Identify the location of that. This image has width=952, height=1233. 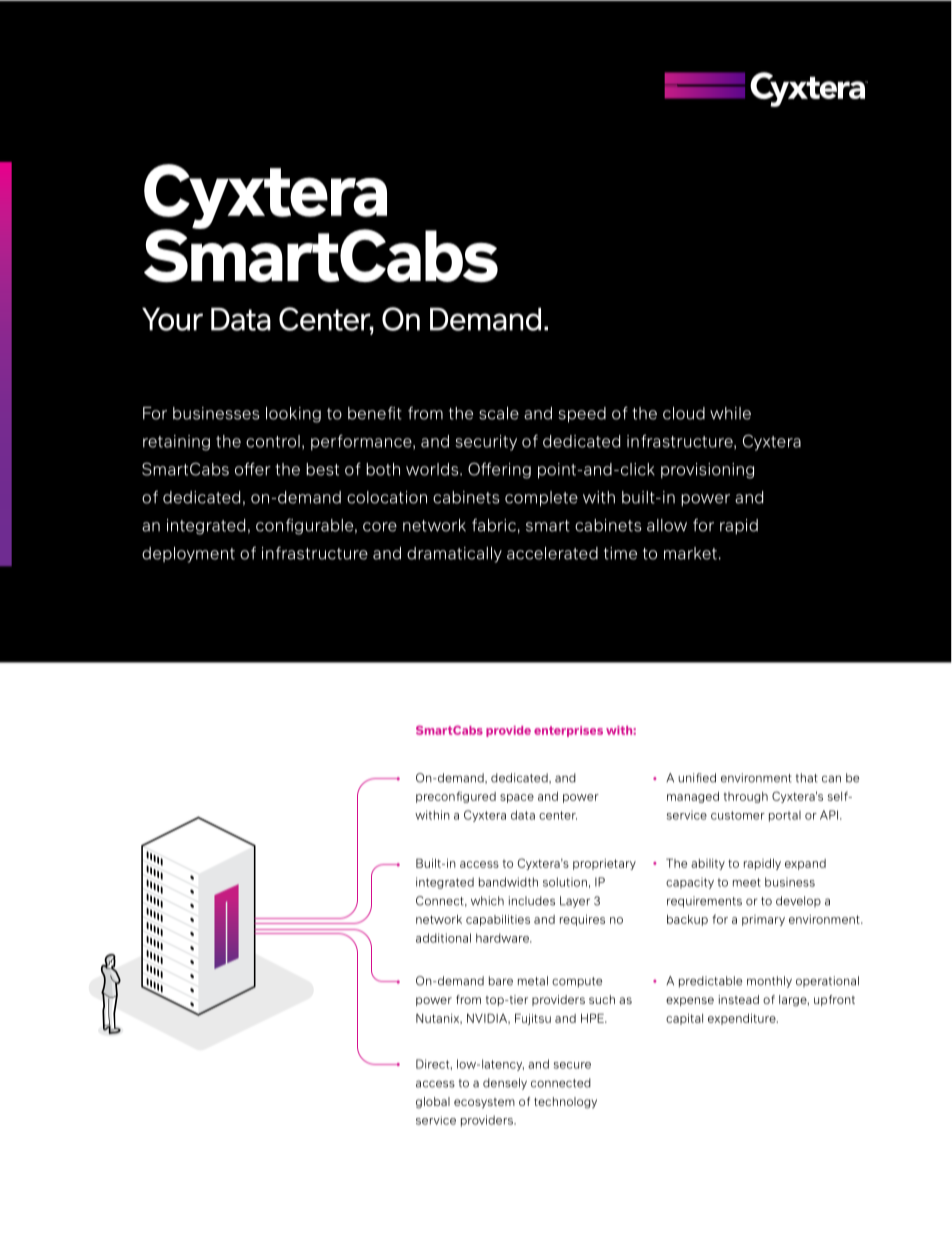
(807, 778).
